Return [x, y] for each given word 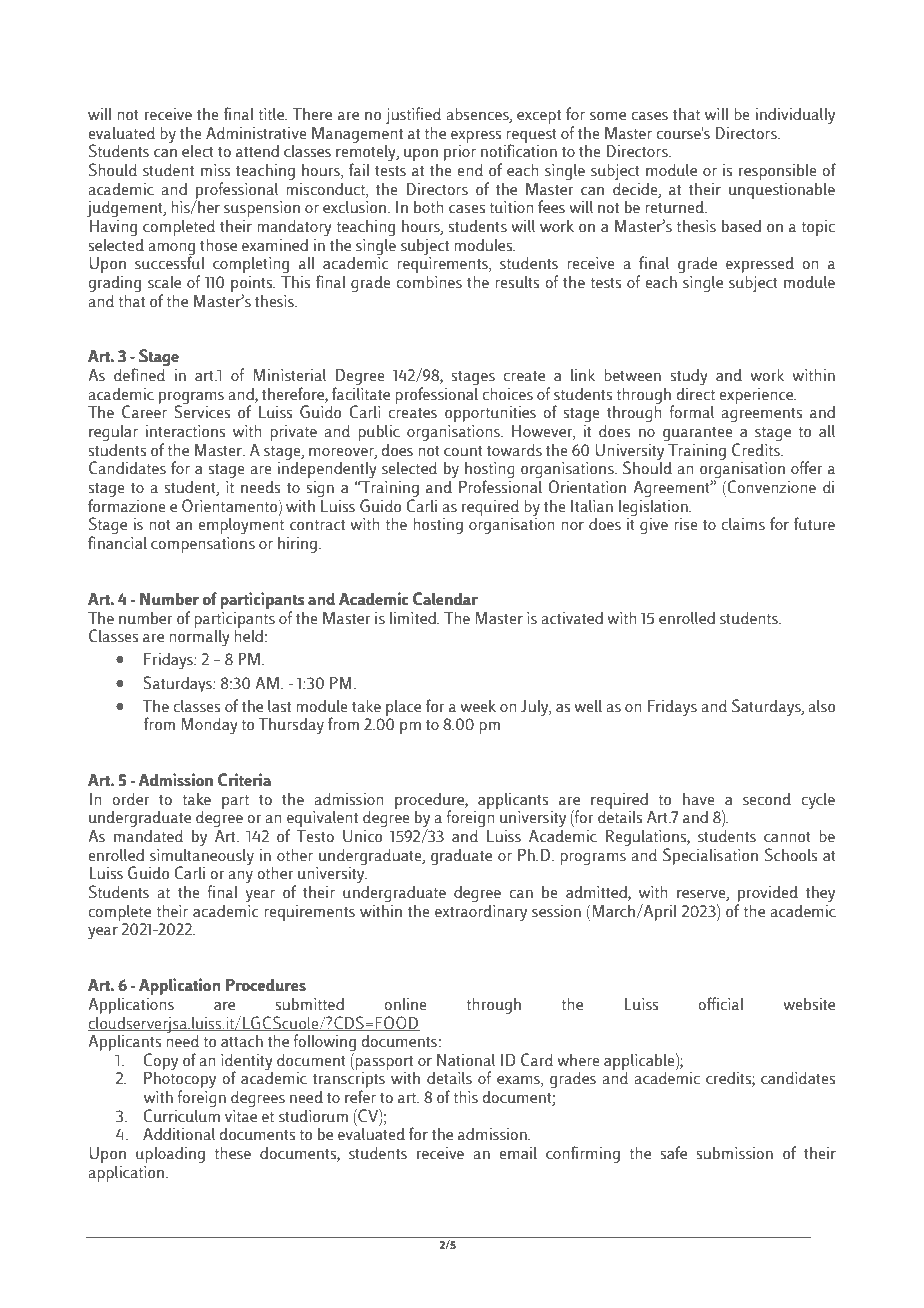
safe [673, 1153]
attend [257, 151]
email [518, 1153]
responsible [778, 171]
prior [460, 153]
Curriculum [181, 1116]
